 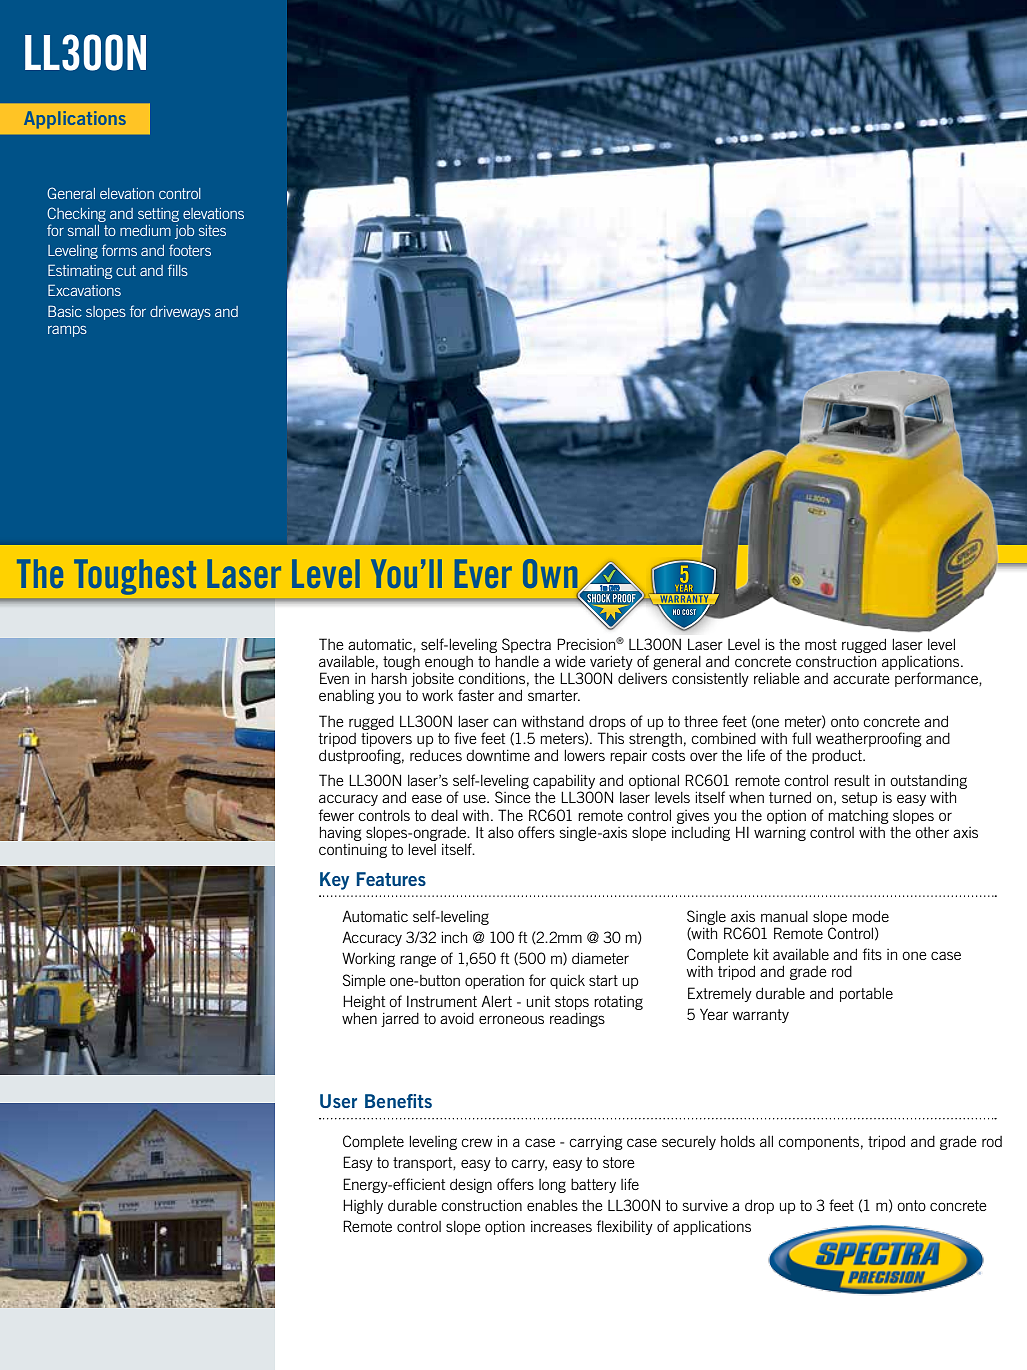 What do you see at coordinates (334, 678) in the screenshot?
I see `Even` at bounding box center [334, 678].
